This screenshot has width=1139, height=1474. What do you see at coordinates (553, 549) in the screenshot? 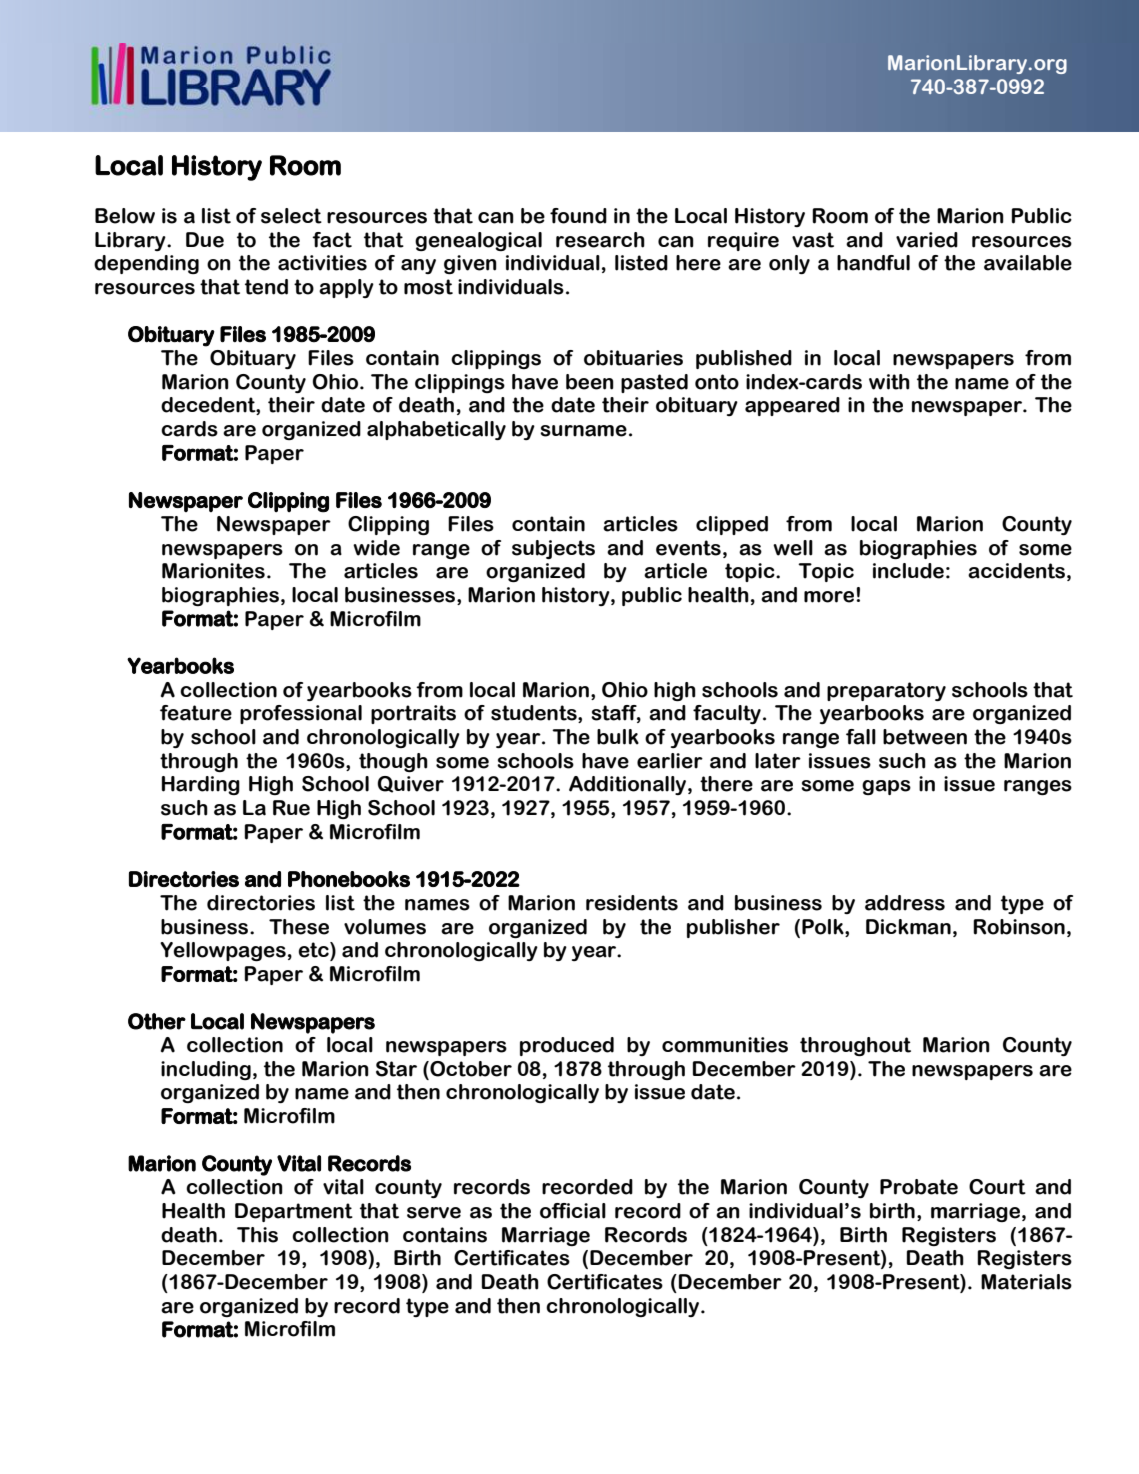
I see `subjects` at bounding box center [553, 549].
